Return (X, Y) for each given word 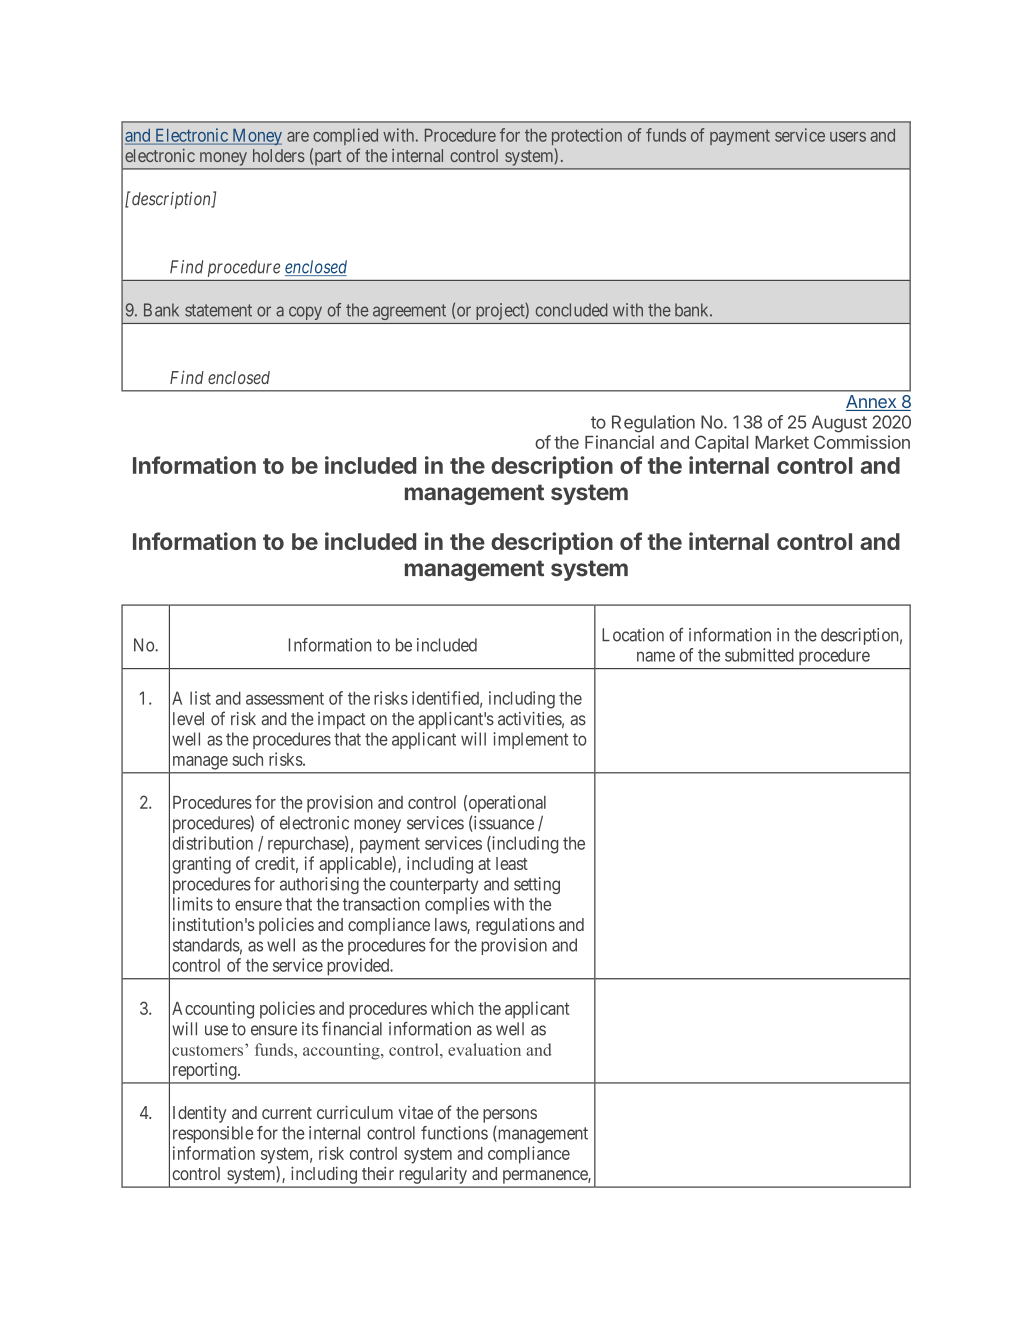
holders (279, 155)
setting (537, 885)
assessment (285, 698)
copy (305, 313)
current (287, 1113)
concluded (572, 310)
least (512, 863)
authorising (319, 885)
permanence (546, 1176)
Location (633, 635)
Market (782, 442)
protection (587, 136)
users (848, 137)
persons (510, 1116)
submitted (759, 655)
